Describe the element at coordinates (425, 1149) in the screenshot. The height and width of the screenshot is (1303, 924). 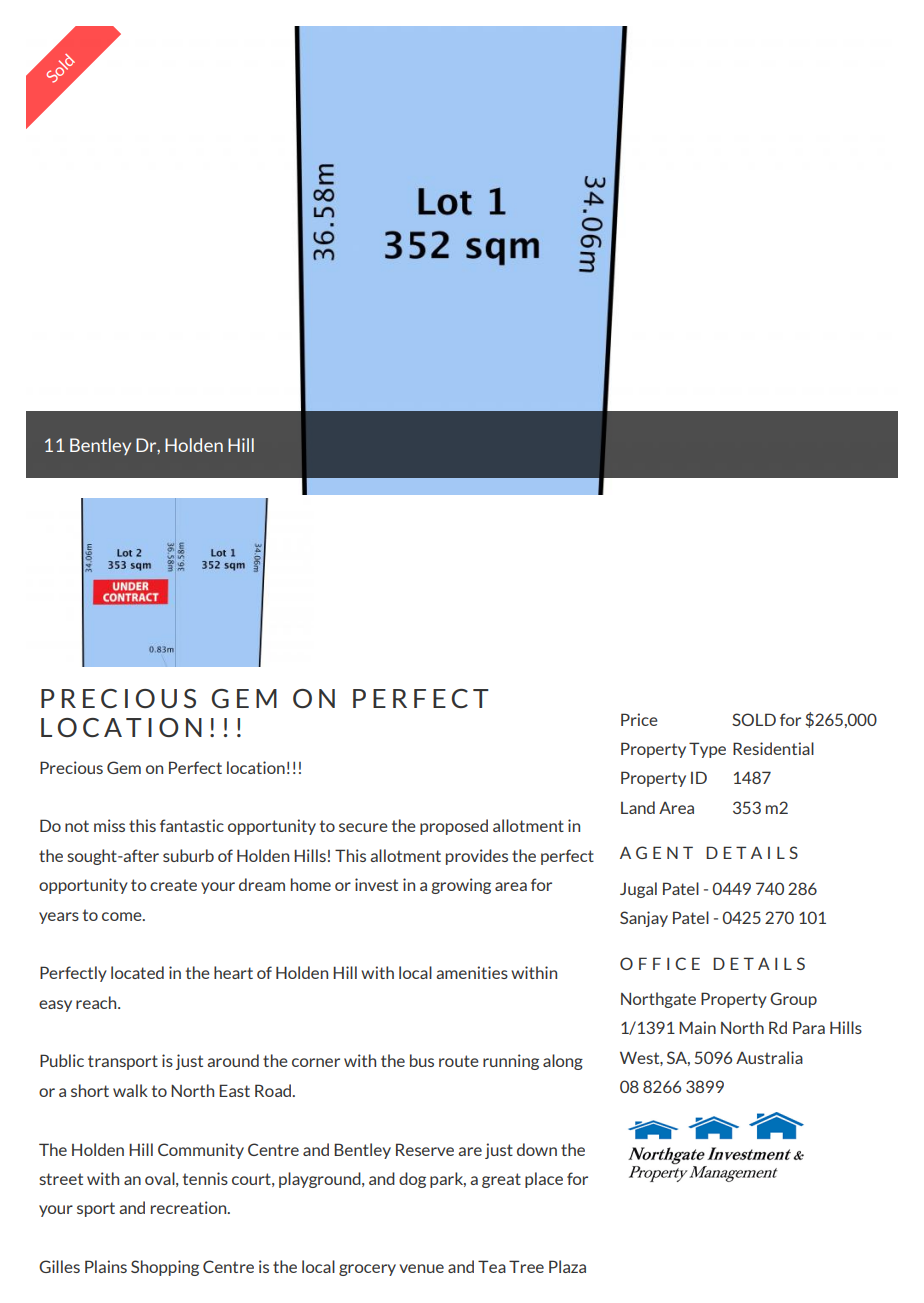
I see `Reserve` at that location.
